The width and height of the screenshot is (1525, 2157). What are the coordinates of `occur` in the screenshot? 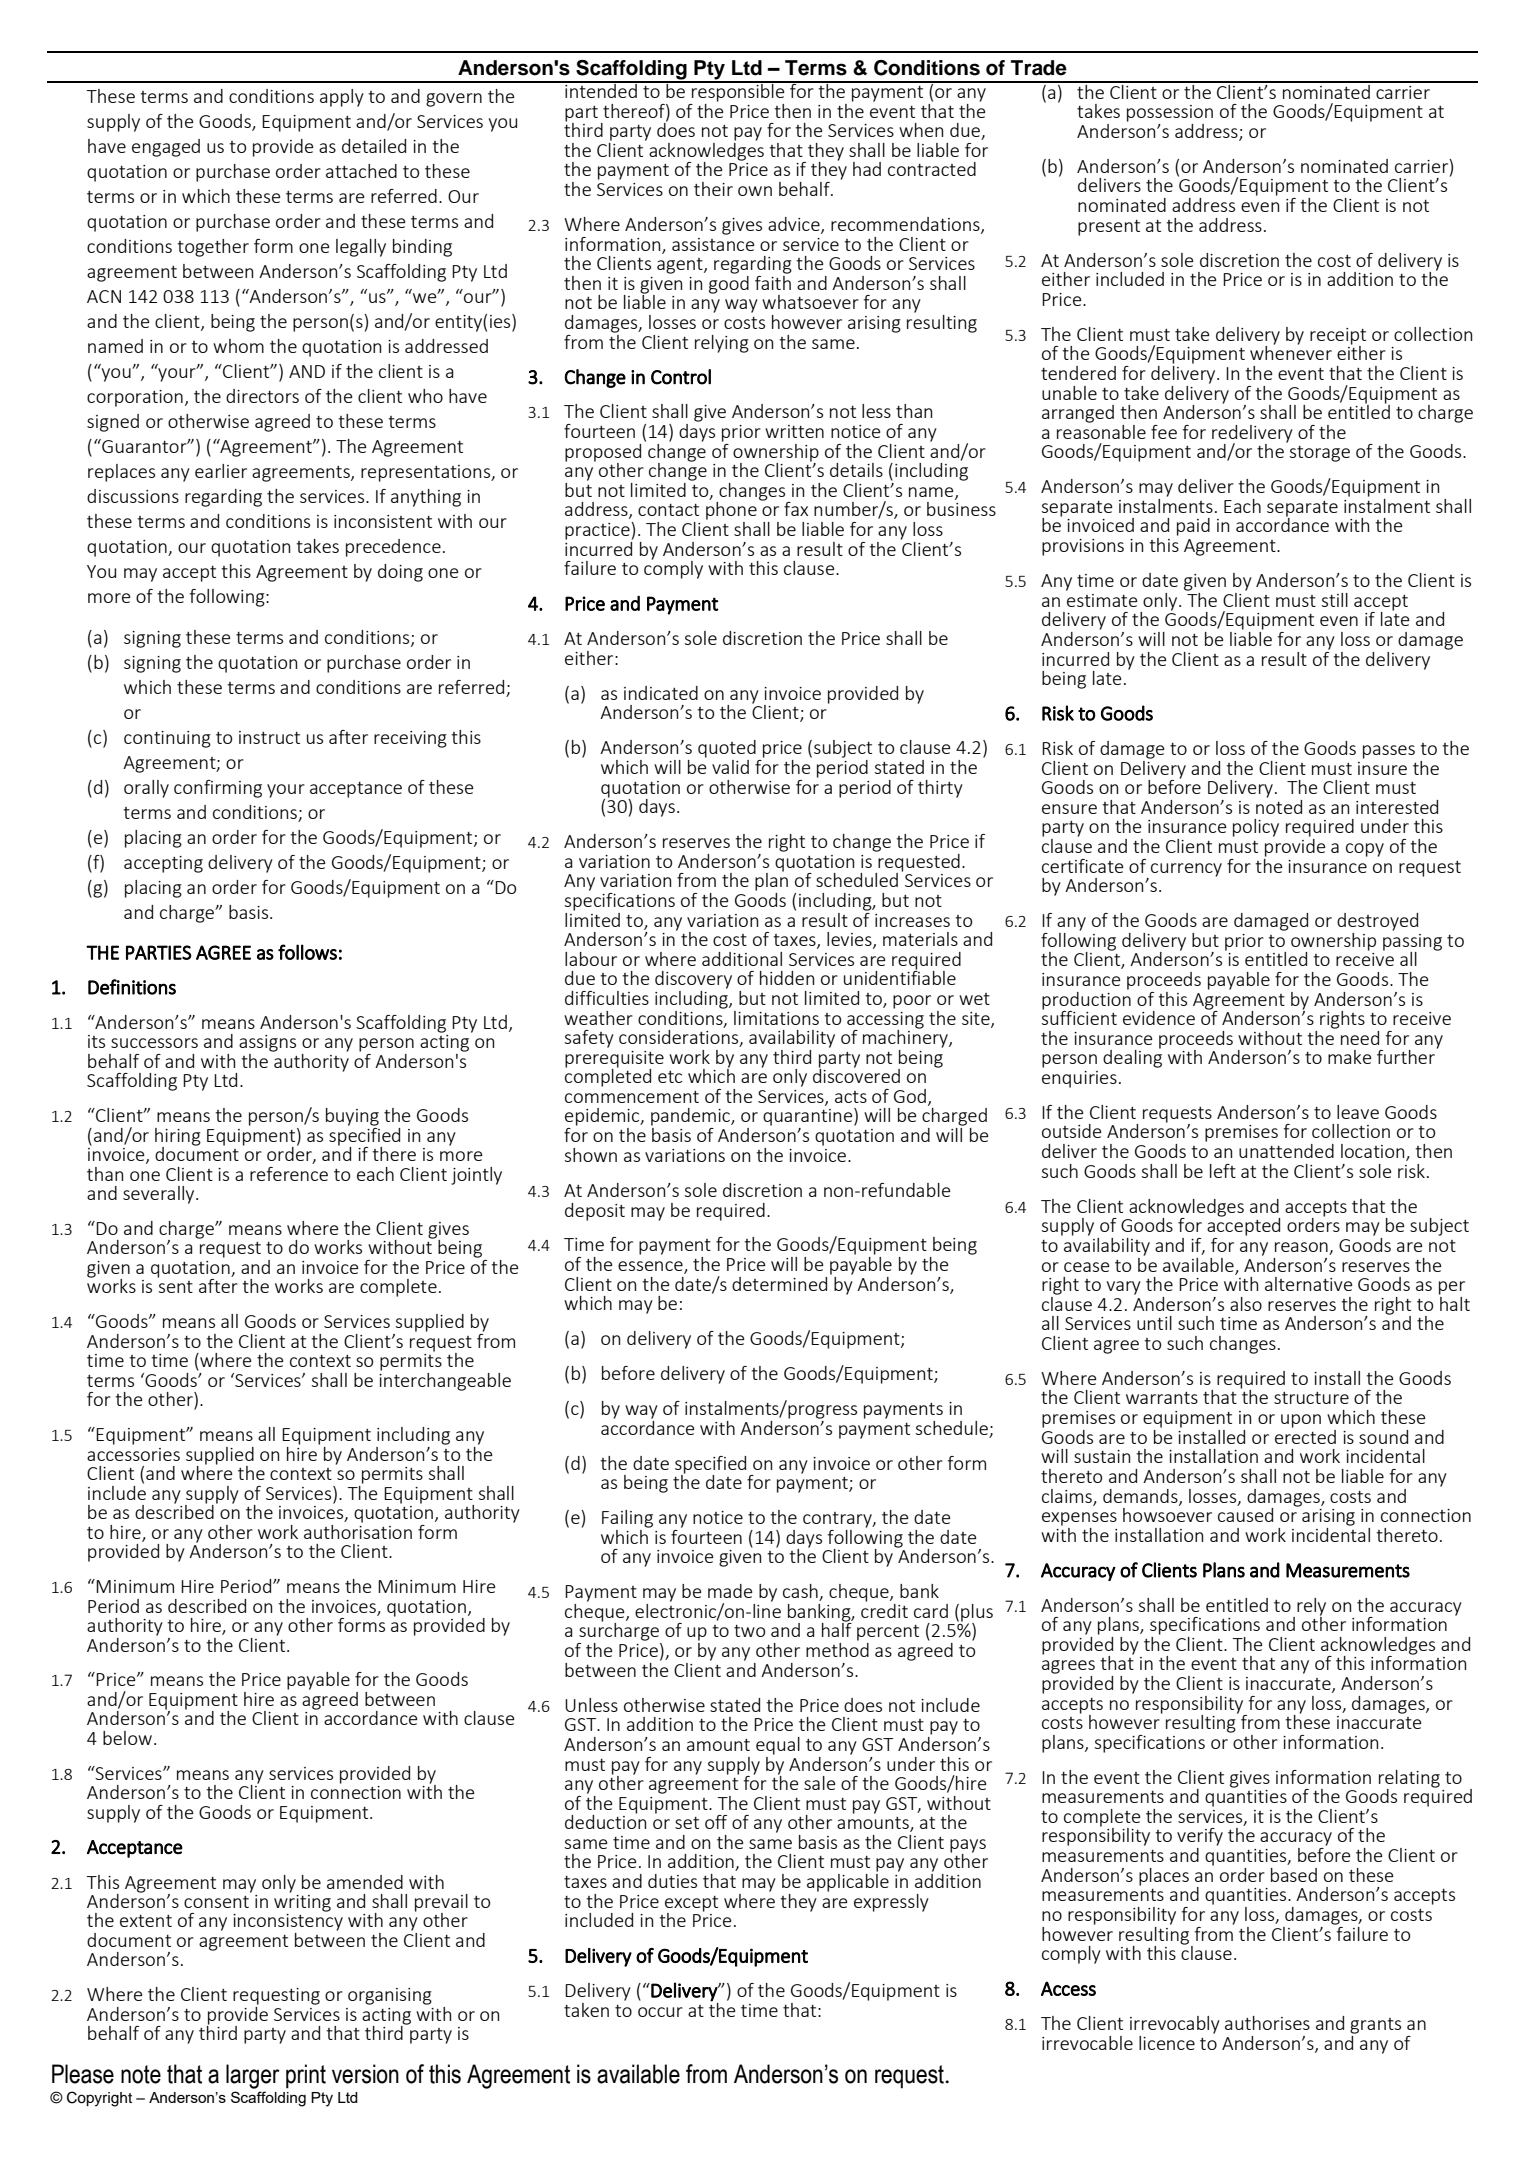 It's located at (660, 2012).
